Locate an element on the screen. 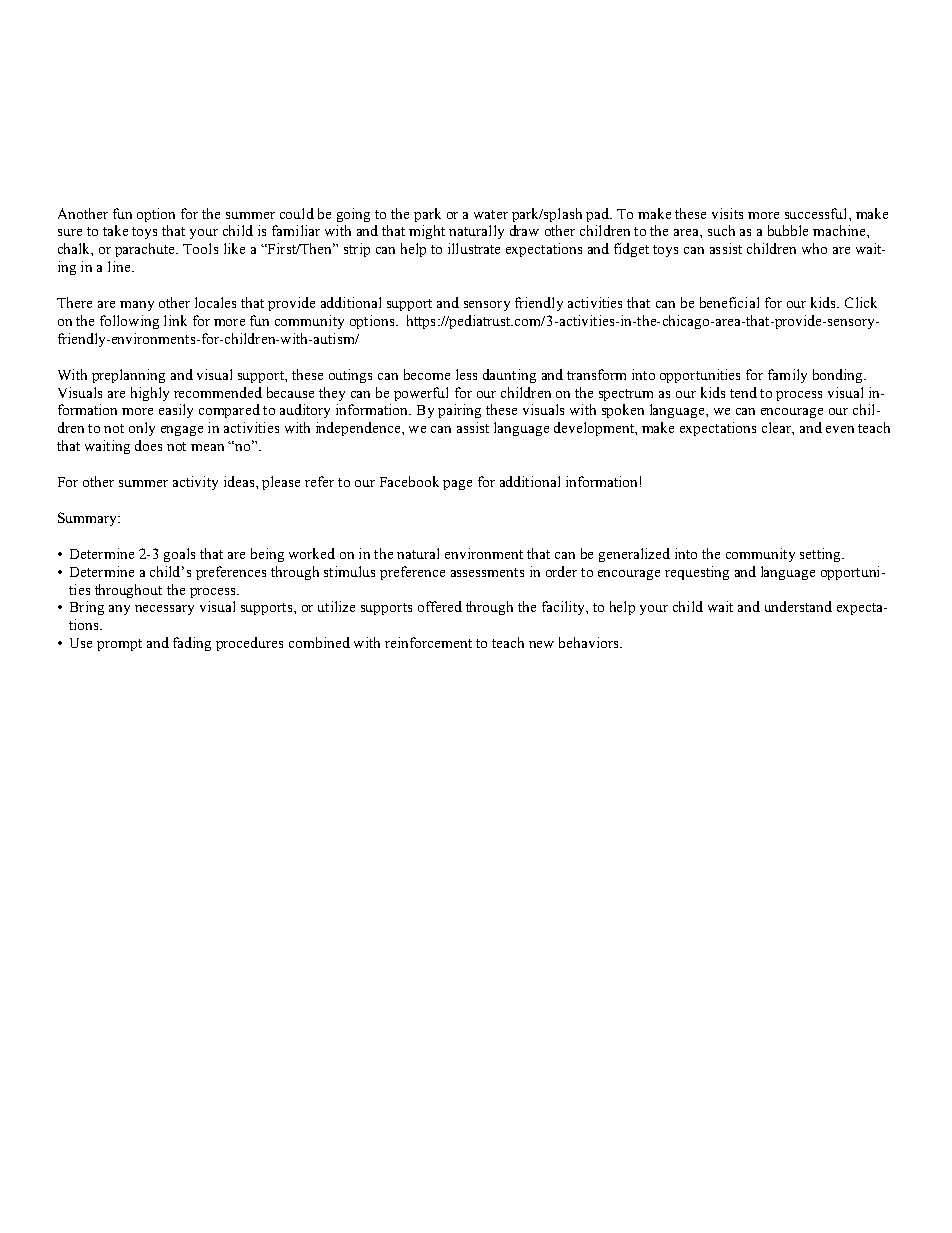 This screenshot has height=1233, width=952. setting is located at coordinates (821, 555).
